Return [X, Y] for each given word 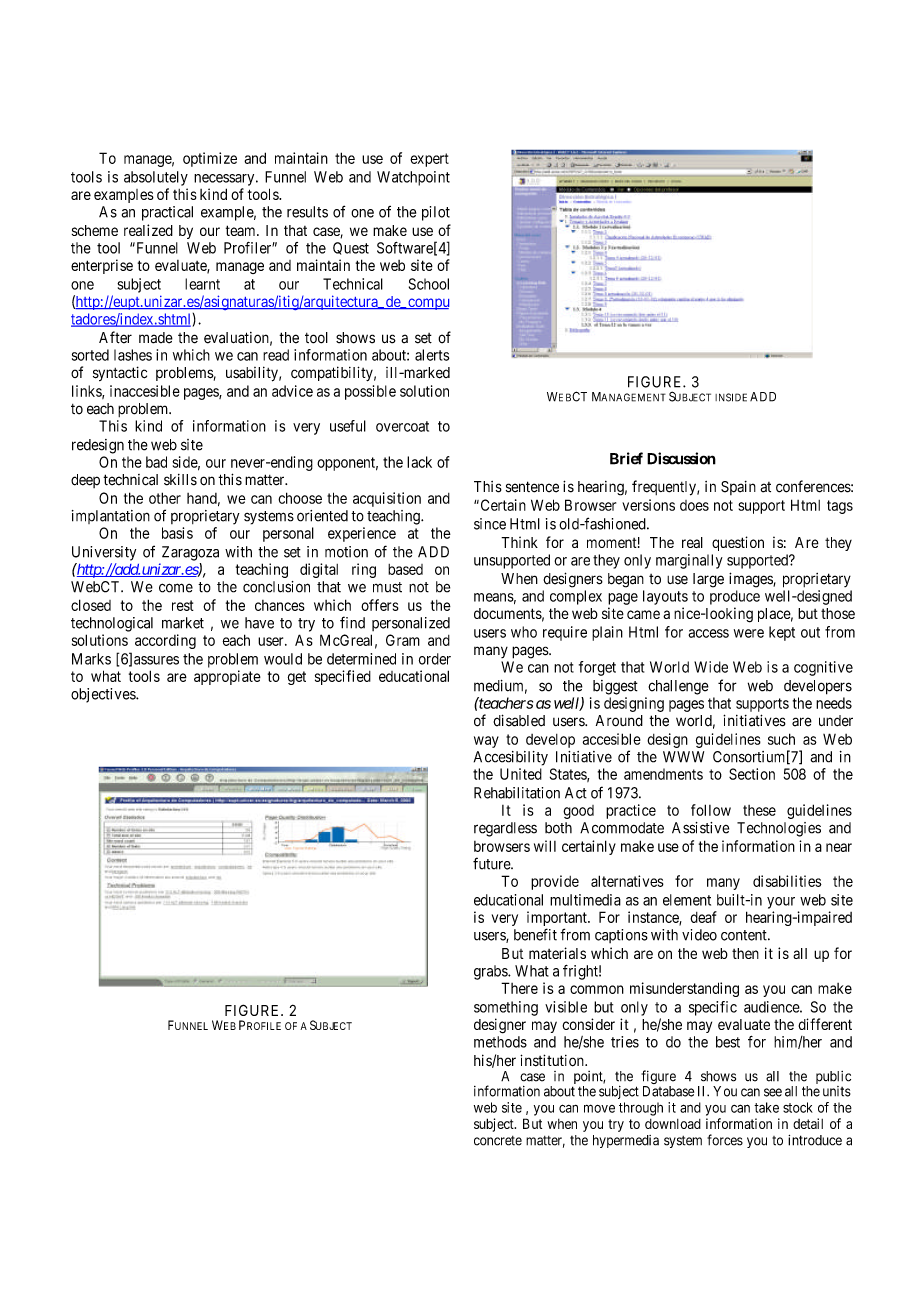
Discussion [681, 458]
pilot [436, 213]
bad [156, 462]
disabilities [787, 881]
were [749, 633]
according [165, 641]
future [492, 863]
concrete [498, 1141]
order [435, 659]
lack [419, 462]
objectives [104, 695]
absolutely [156, 178]
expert [429, 160]
